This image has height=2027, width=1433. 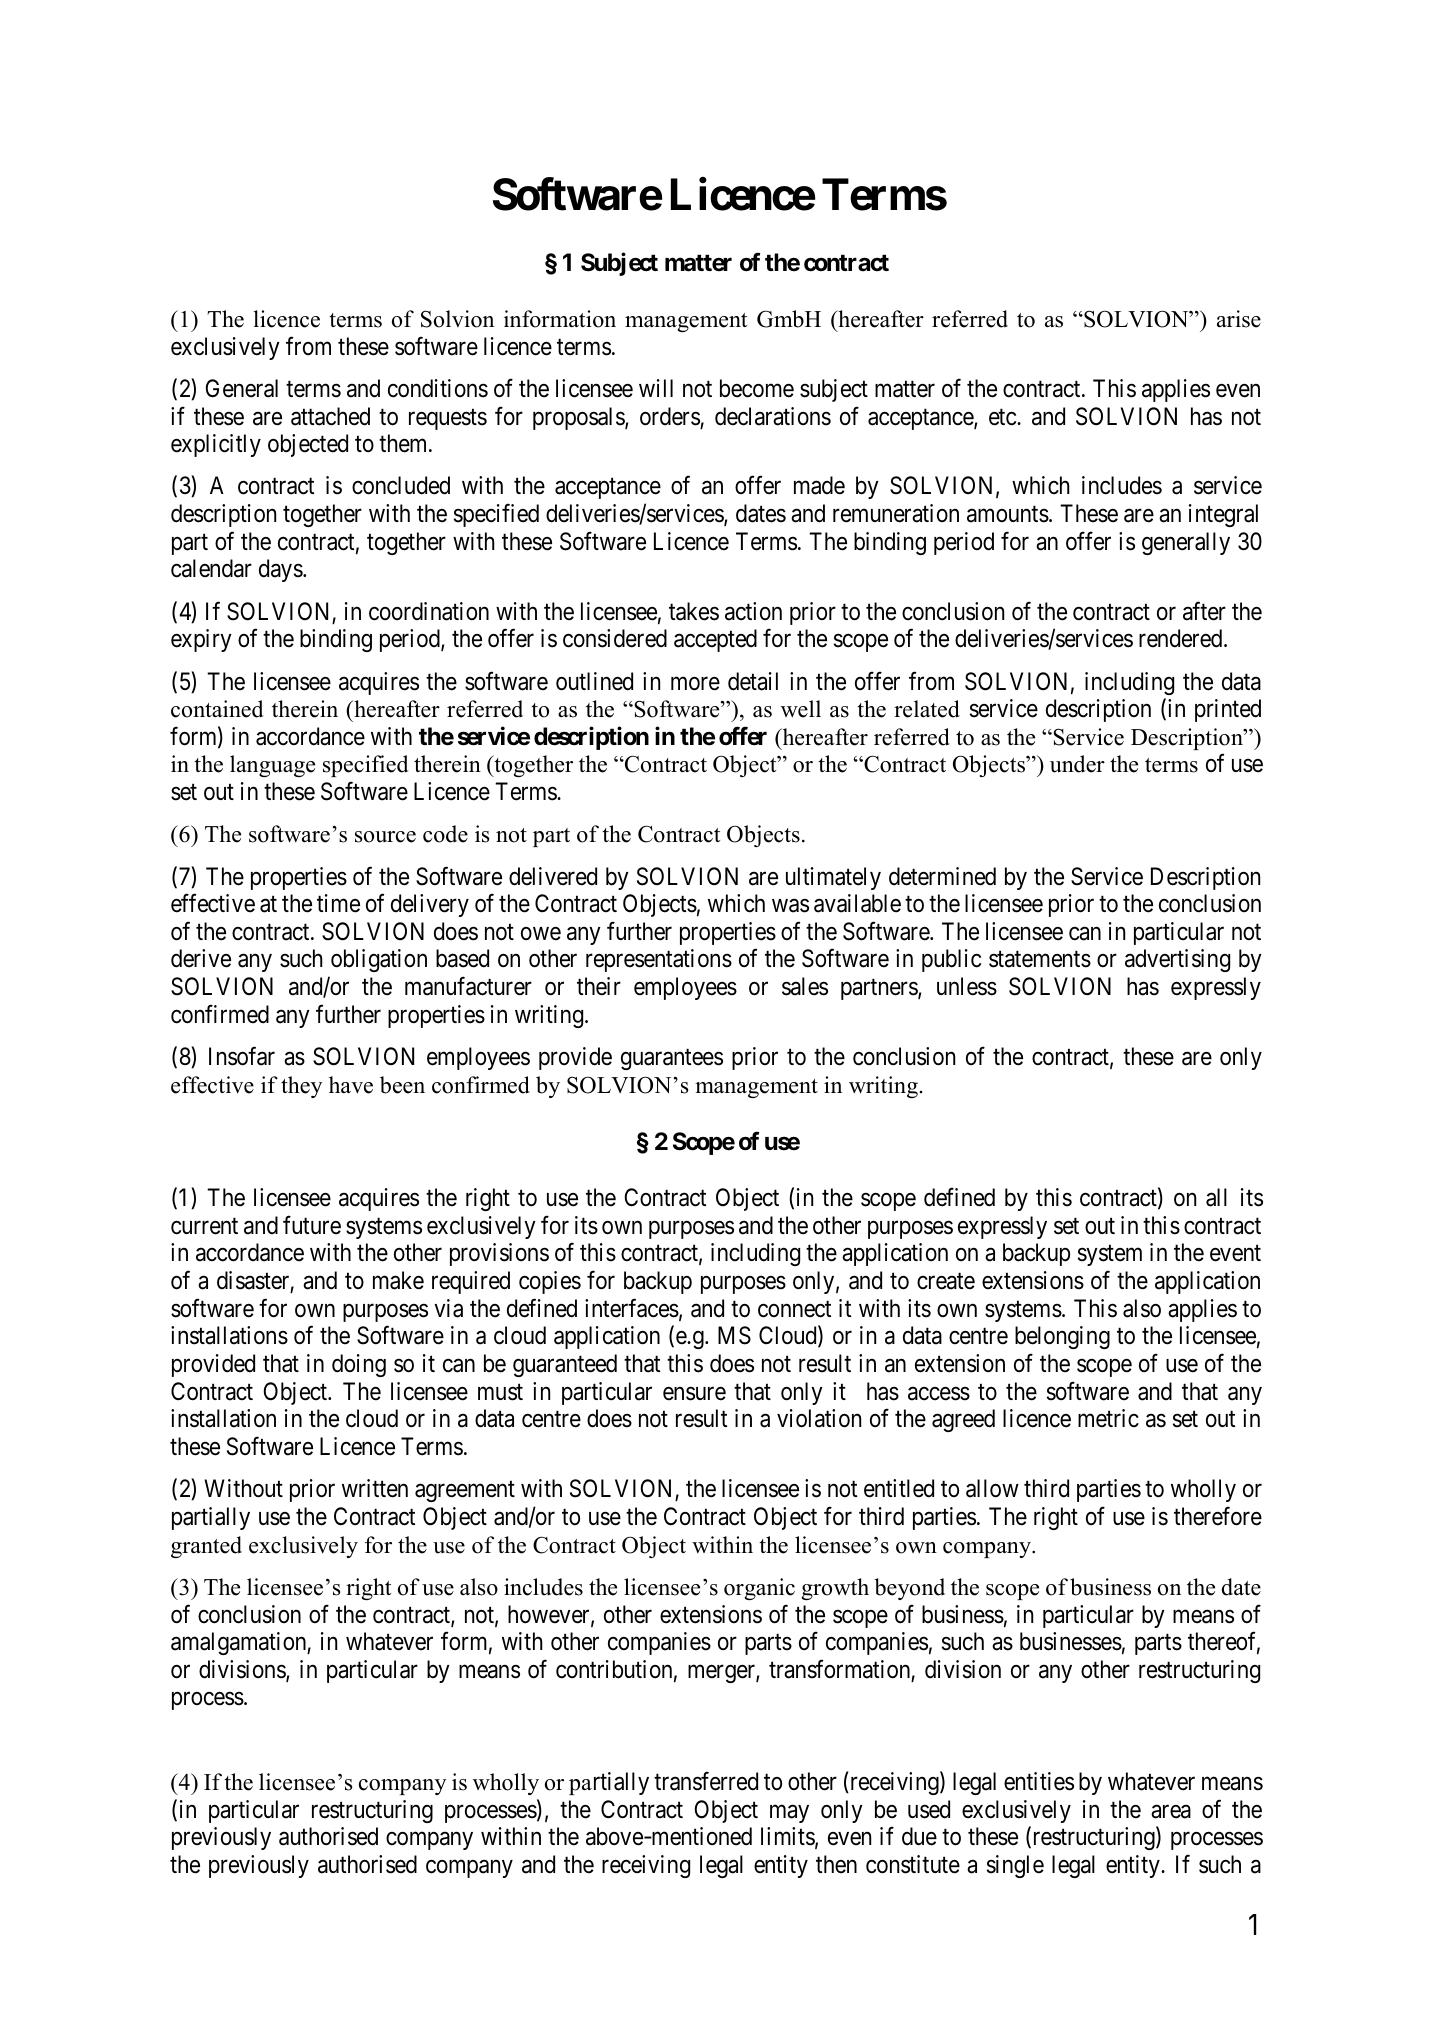 What do you see at coordinates (789, 1814) in the image?
I see `may` at bounding box center [789, 1814].
